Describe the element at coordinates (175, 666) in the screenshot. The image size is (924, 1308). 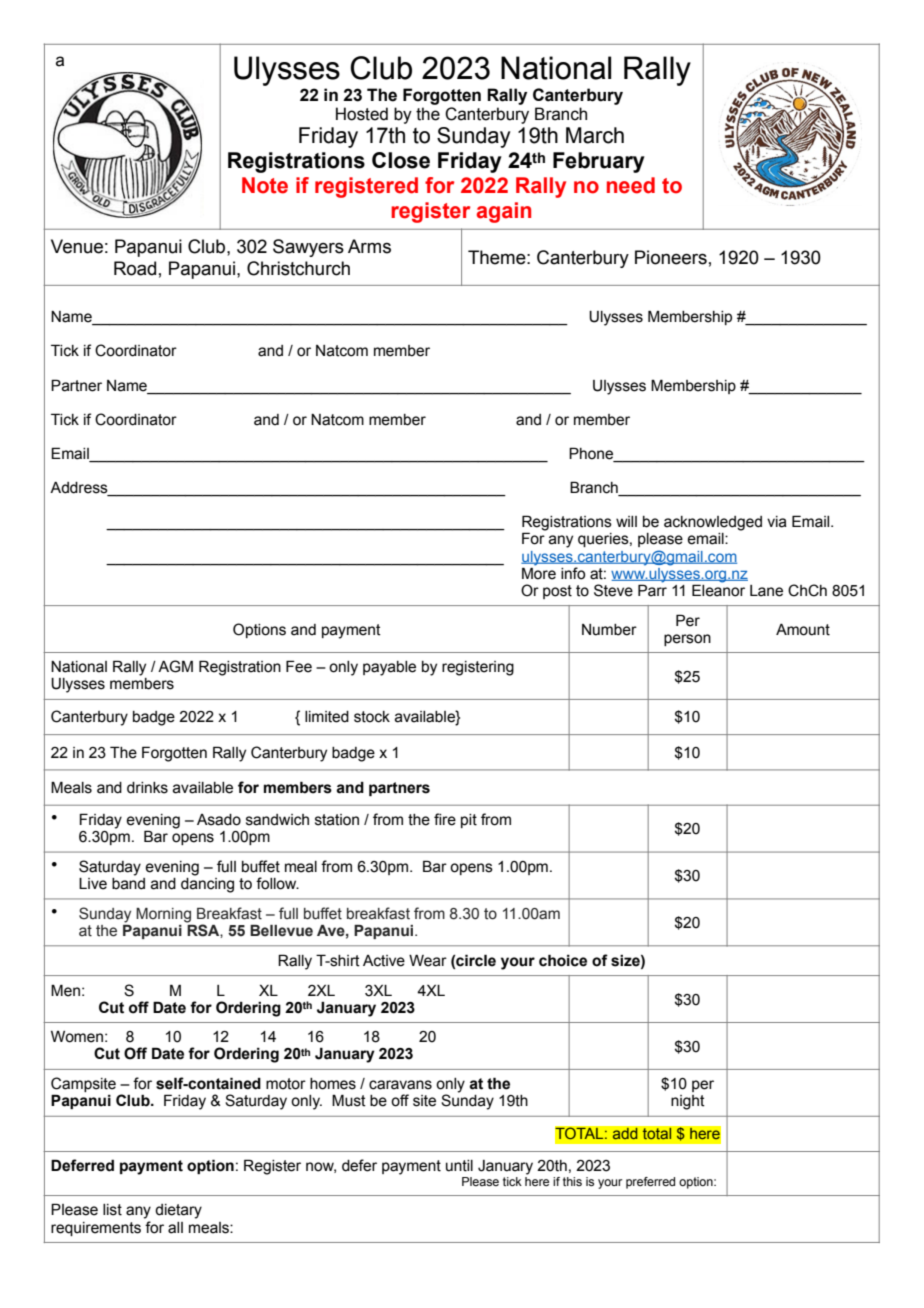
I see `AGM` at that location.
